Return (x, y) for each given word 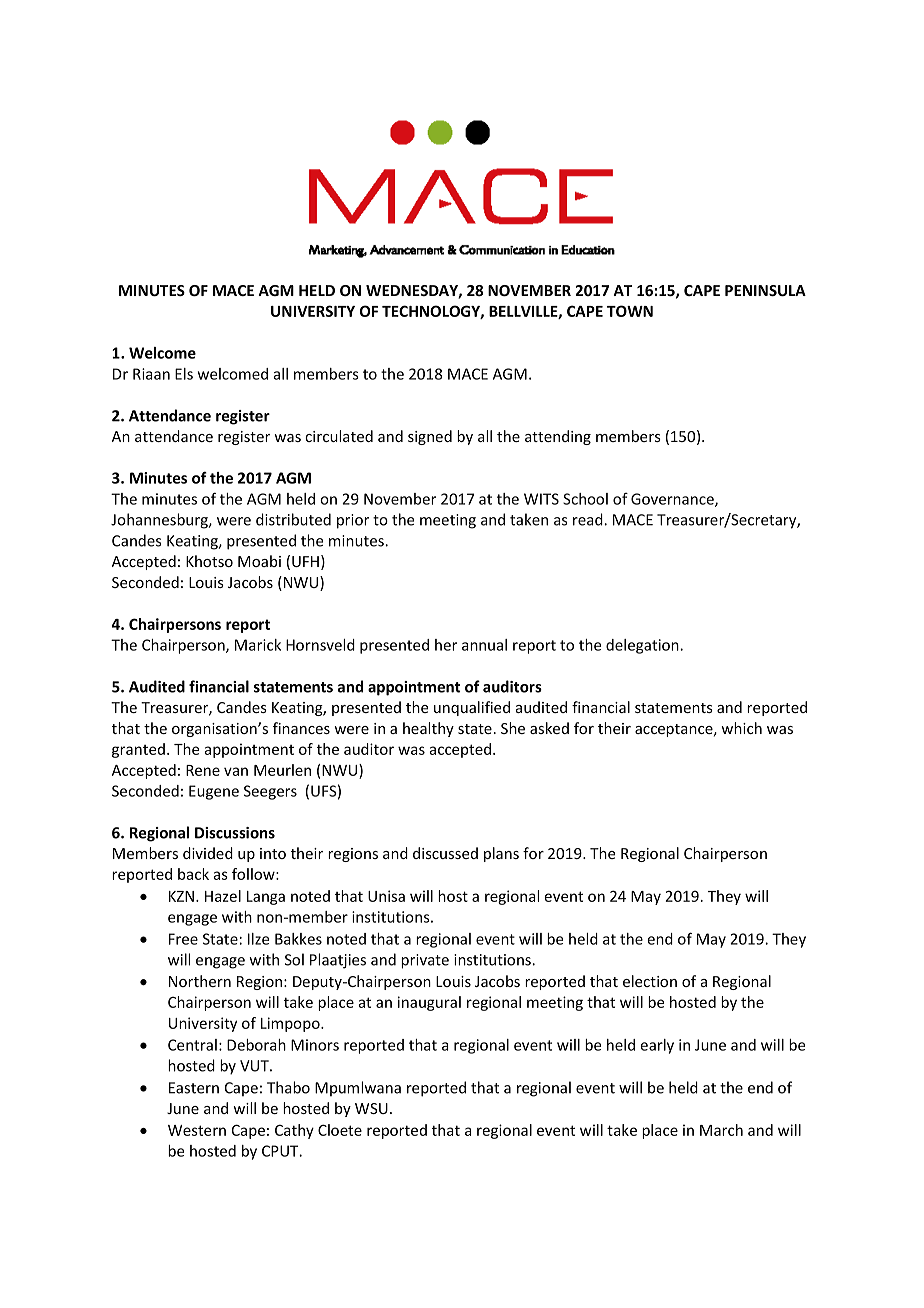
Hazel (223, 896)
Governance (673, 500)
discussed (445, 853)
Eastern (194, 1088)
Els (184, 374)
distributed (293, 519)
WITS (541, 499)
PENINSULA (765, 290)
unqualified (472, 708)
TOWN (630, 311)
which (741, 728)
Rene (203, 770)
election (650, 981)
